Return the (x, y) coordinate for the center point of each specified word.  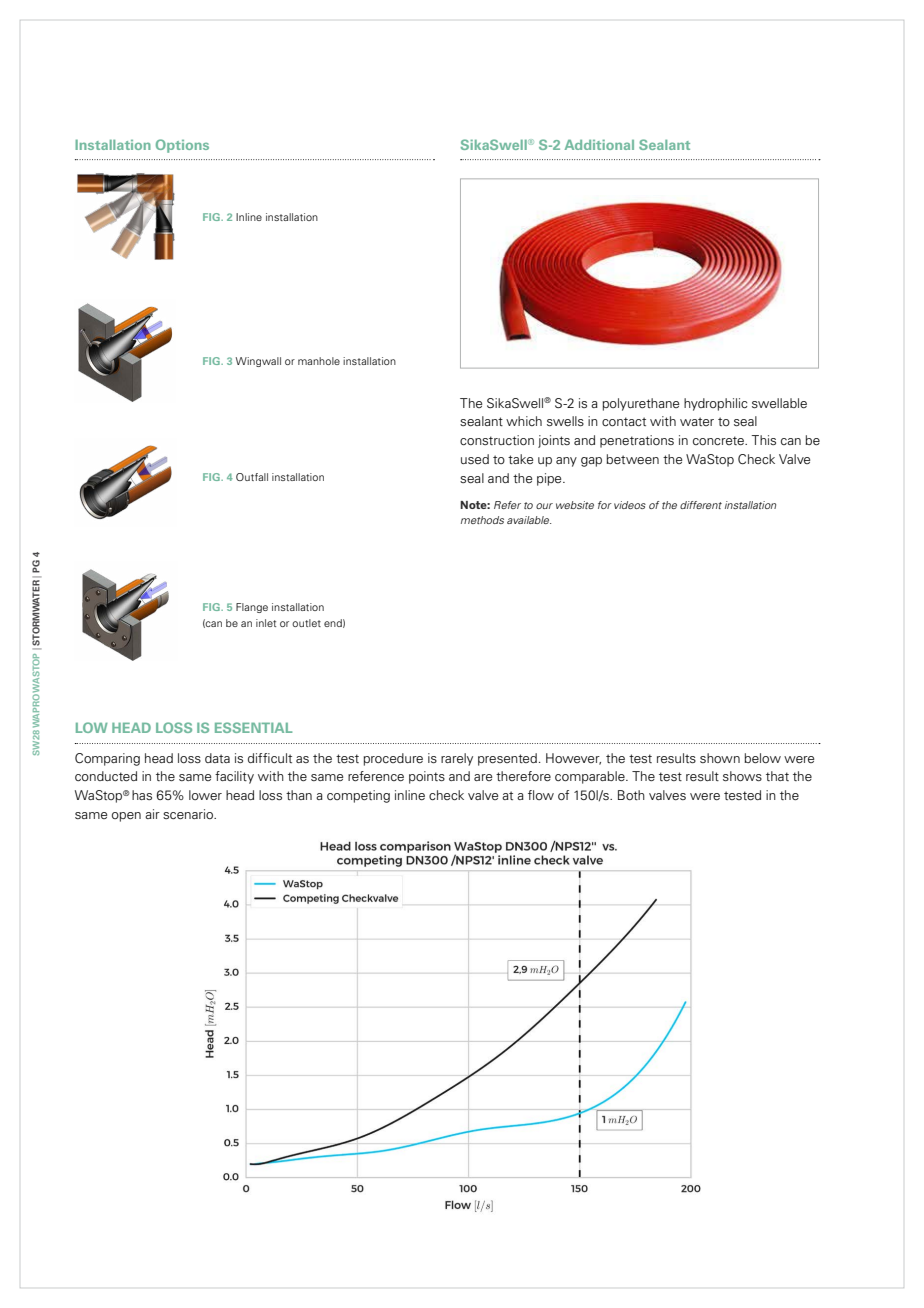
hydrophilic (715, 404)
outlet (306, 623)
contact (624, 421)
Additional (599, 144)
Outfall (252, 477)
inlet (266, 623)
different (701, 505)
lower (205, 795)
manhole (319, 361)
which (524, 421)
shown (720, 758)
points (427, 777)
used (475, 459)
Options (182, 146)
